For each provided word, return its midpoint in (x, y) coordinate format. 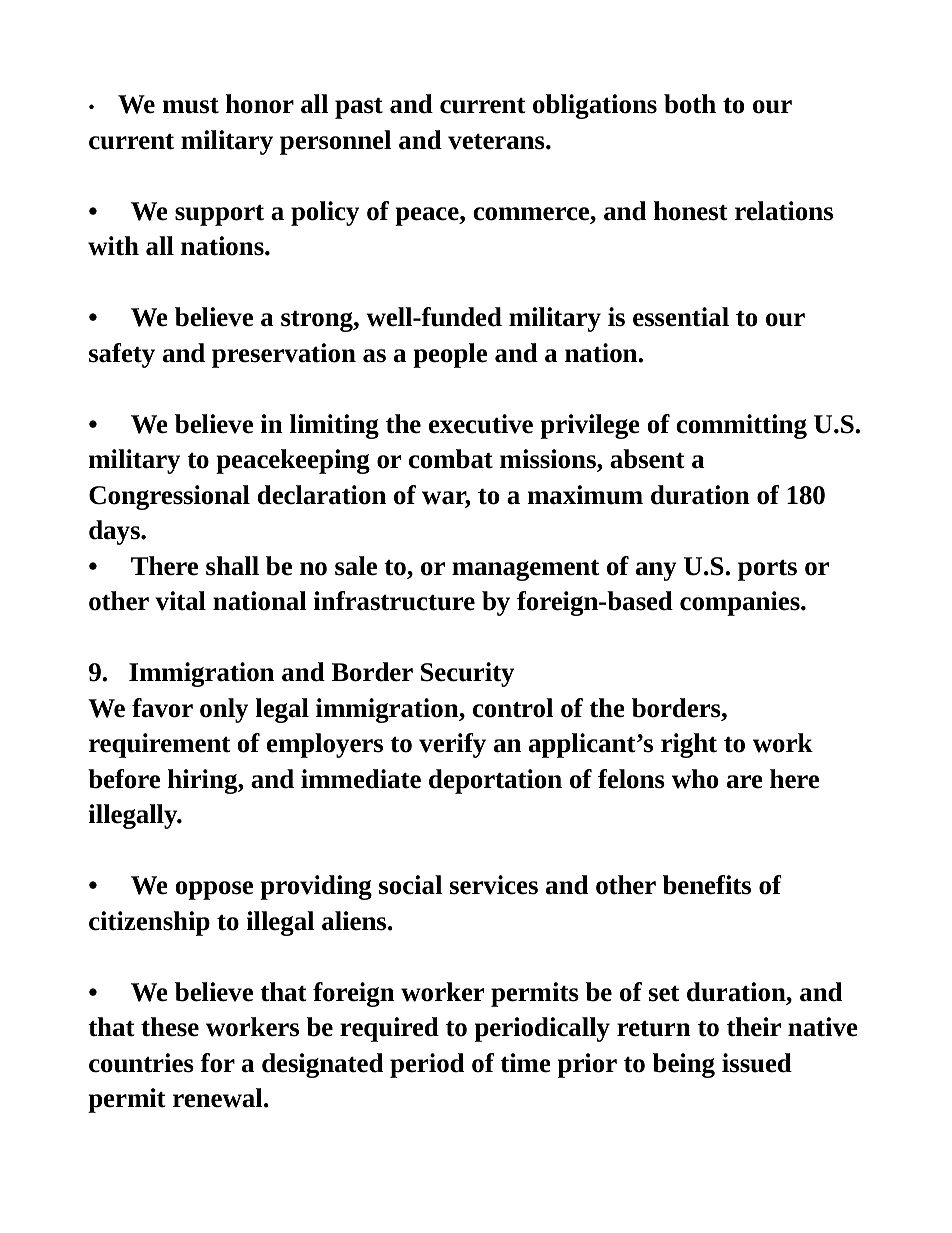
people (450, 355)
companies (741, 603)
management (525, 570)
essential (681, 317)
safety (122, 355)
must (190, 106)
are (745, 782)
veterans (497, 142)
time (525, 1063)
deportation (495, 781)
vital (180, 601)
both (690, 104)
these (170, 1027)
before (124, 779)
